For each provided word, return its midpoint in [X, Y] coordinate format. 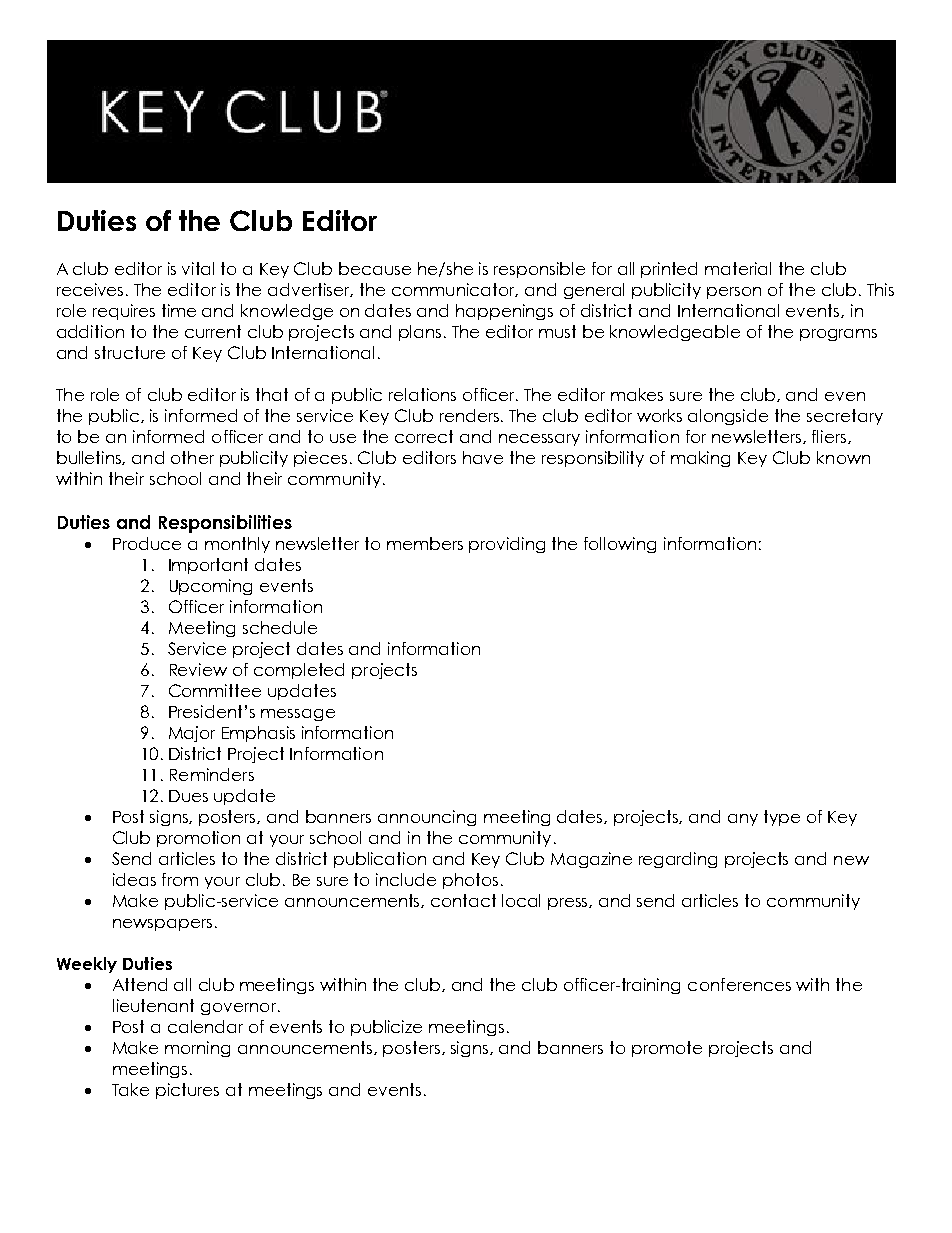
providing [507, 545]
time [179, 310]
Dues [188, 796]
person [734, 293]
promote [667, 1049]
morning [197, 1049]
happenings [504, 312]
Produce [147, 543]
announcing [427, 818]
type [782, 818]
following [620, 545]
